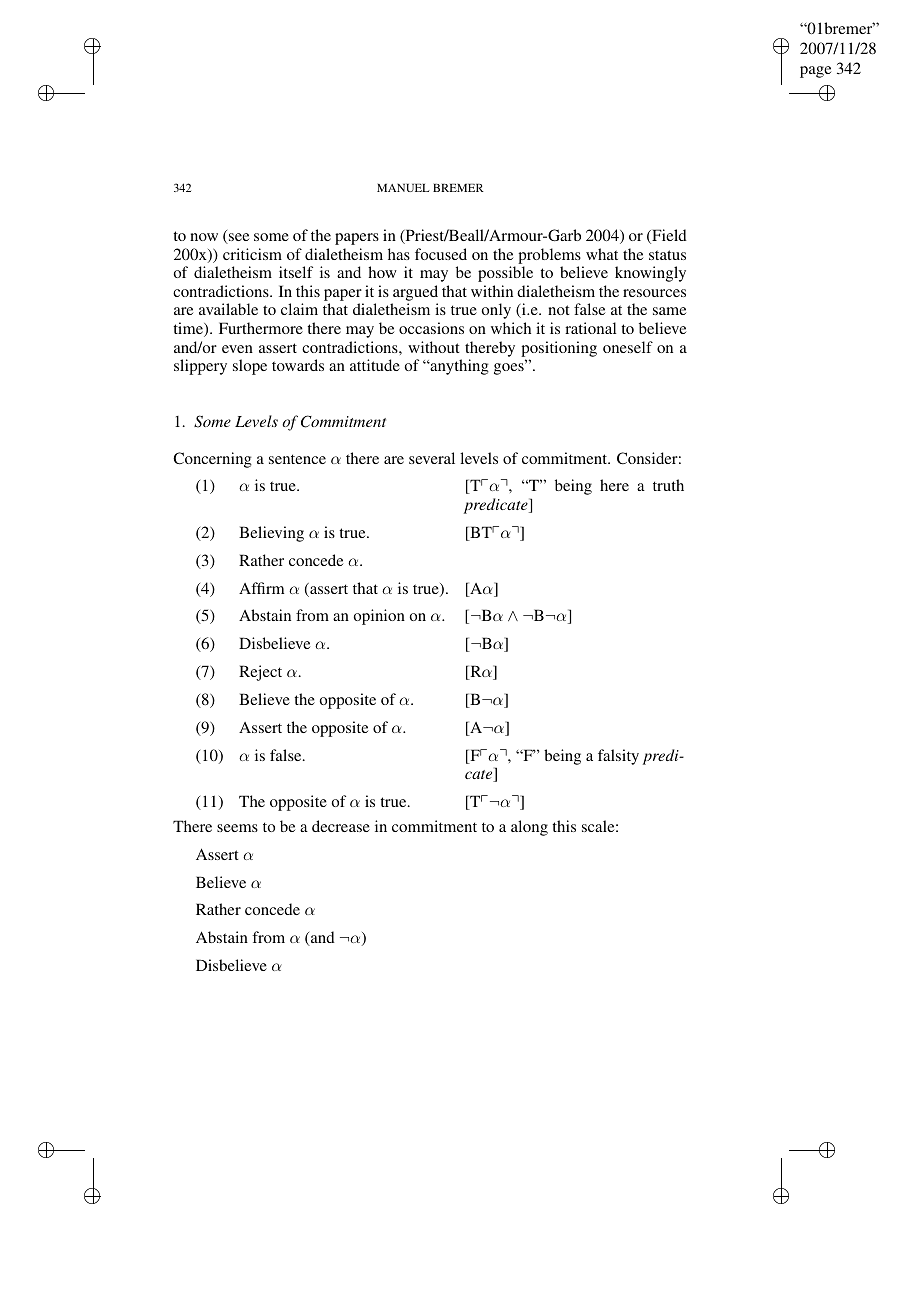 The image size is (924, 1308). I want to click on MANUEL, so click(403, 188).
